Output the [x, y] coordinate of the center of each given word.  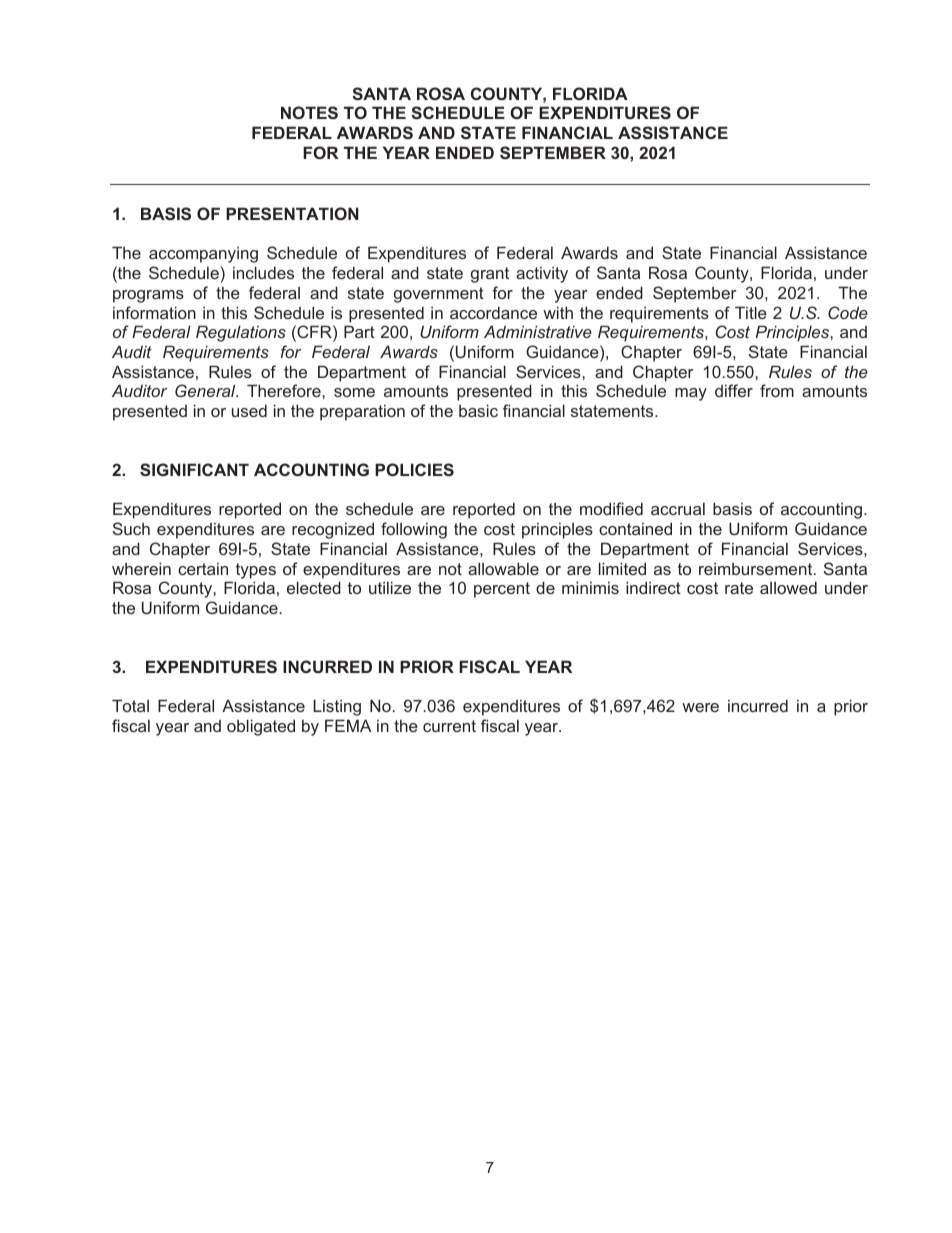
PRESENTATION [292, 213]
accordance [493, 312]
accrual [678, 509]
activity [542, 275]
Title [751, 312]
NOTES [309, 112]
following [414, 530]
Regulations [241, 333]
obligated [261, 727]
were [700, 707]
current [449, 726]
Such [131, 528]
